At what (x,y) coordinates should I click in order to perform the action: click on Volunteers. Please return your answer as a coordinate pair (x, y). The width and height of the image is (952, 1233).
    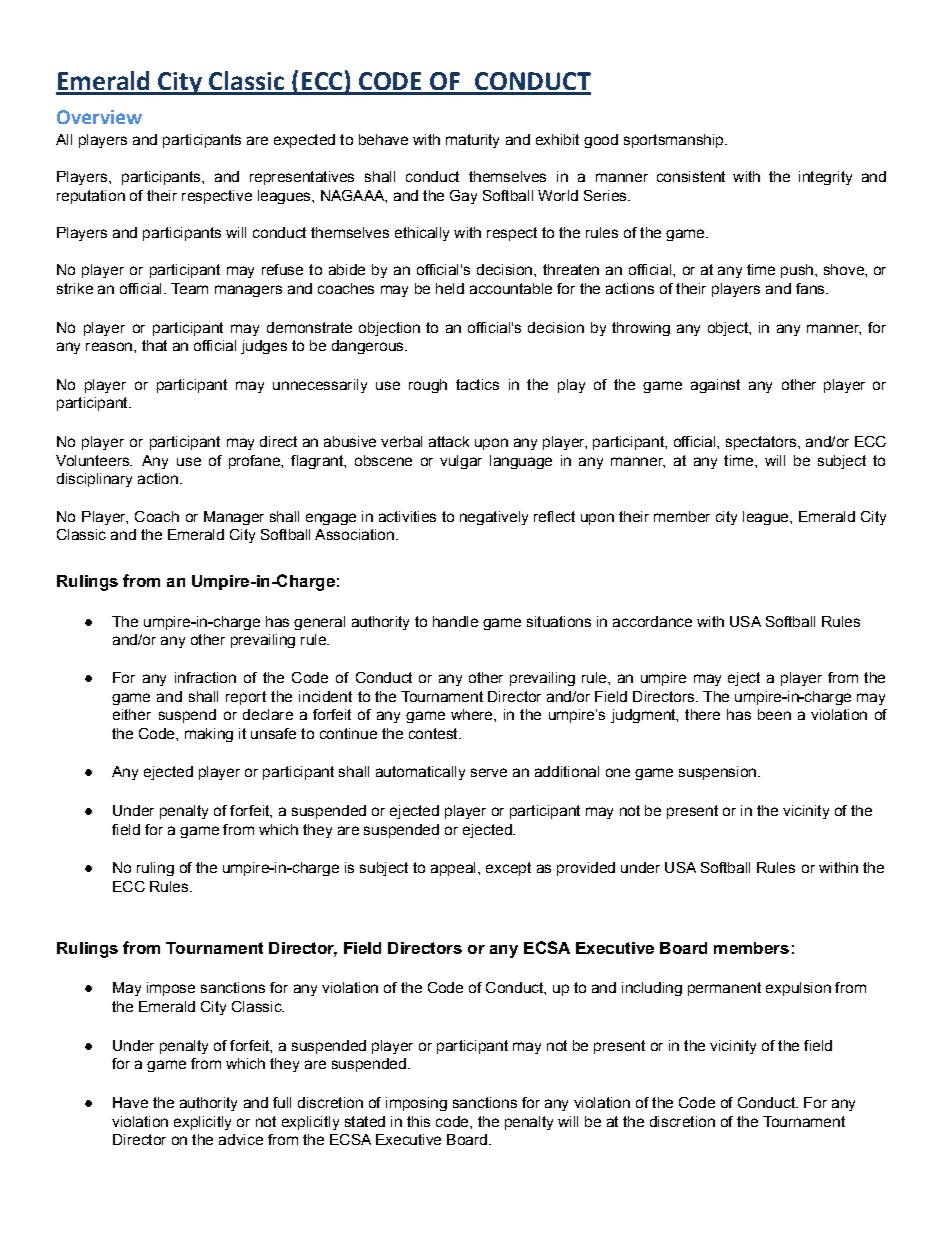
    Looking at the image, I should click on (93, 460).
